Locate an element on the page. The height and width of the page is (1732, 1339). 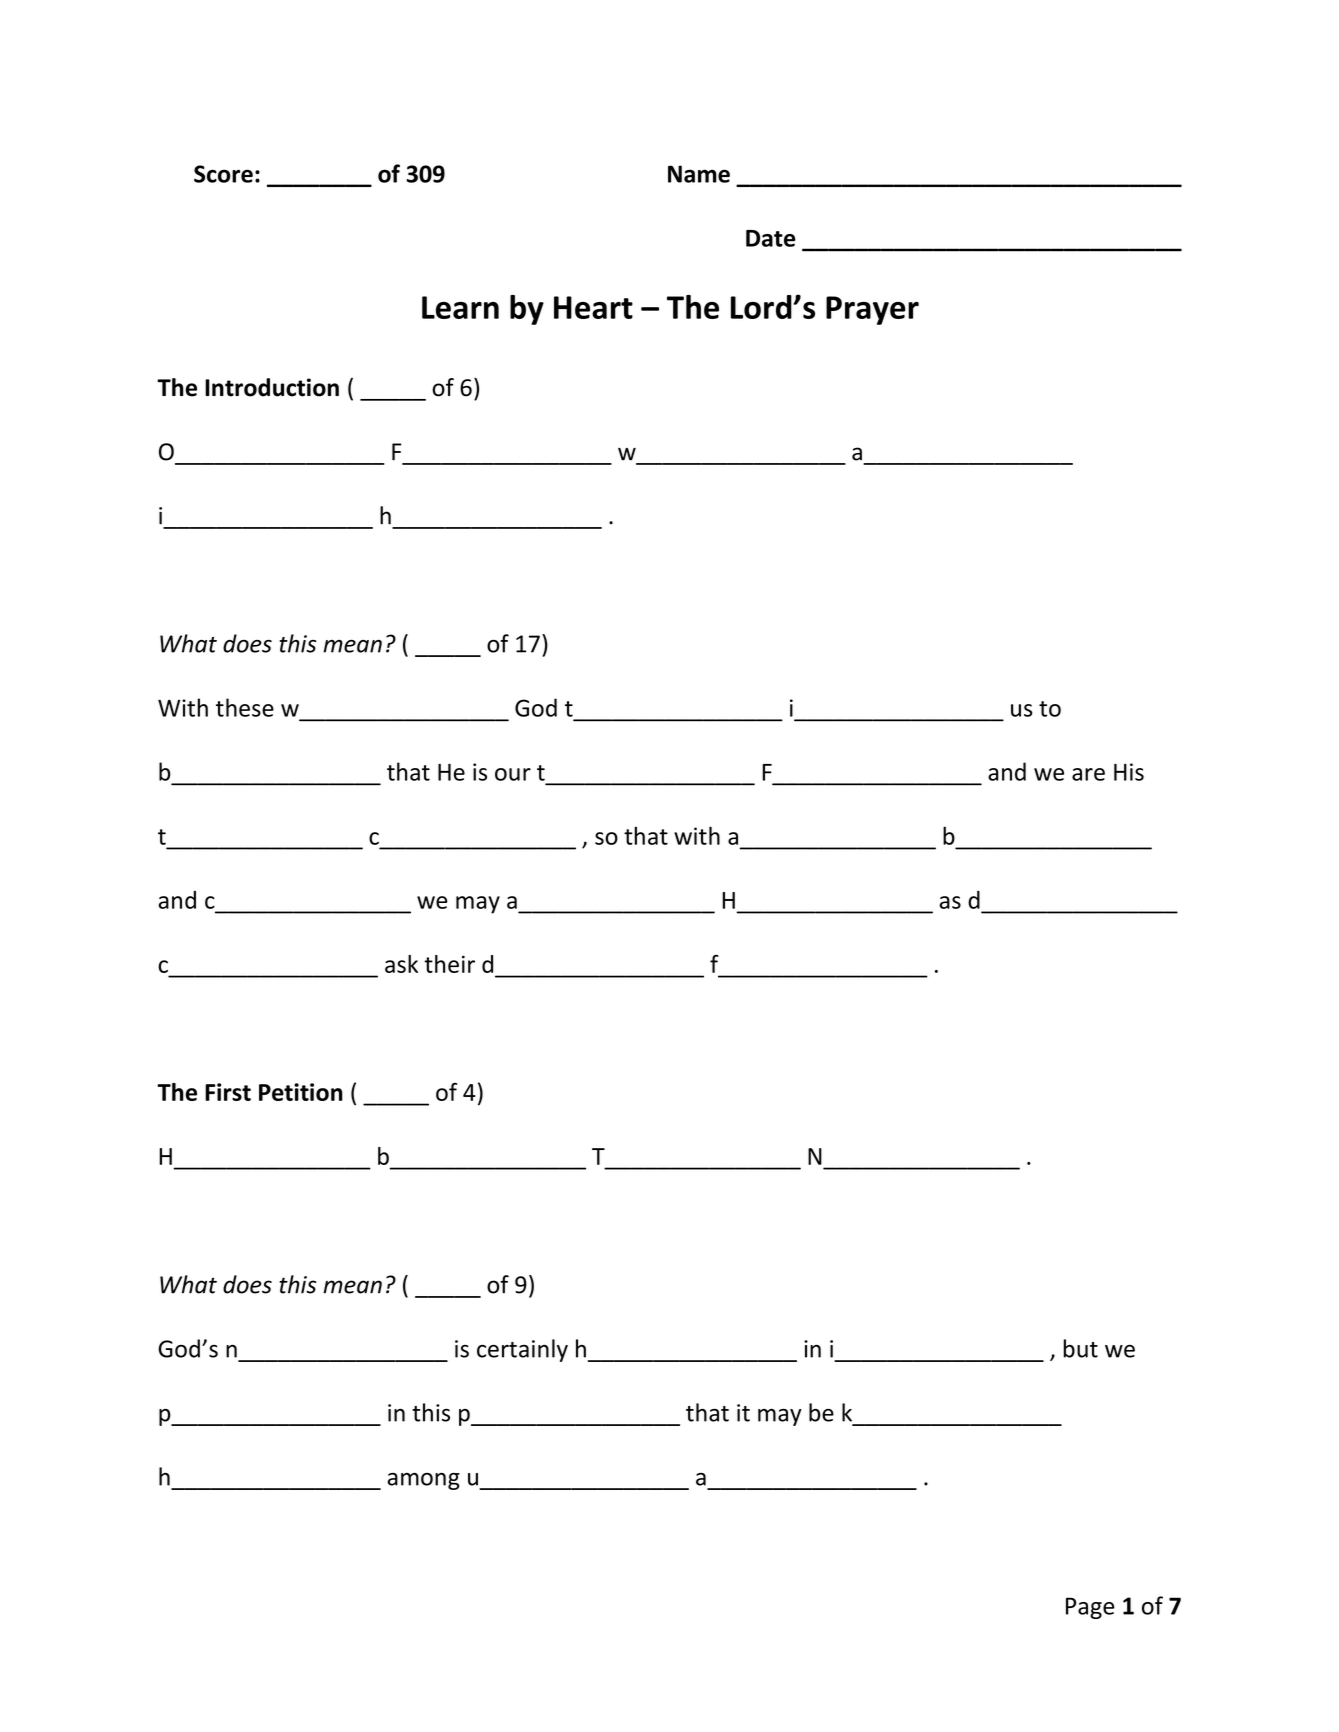
our is located at coordinates (513, 774).
